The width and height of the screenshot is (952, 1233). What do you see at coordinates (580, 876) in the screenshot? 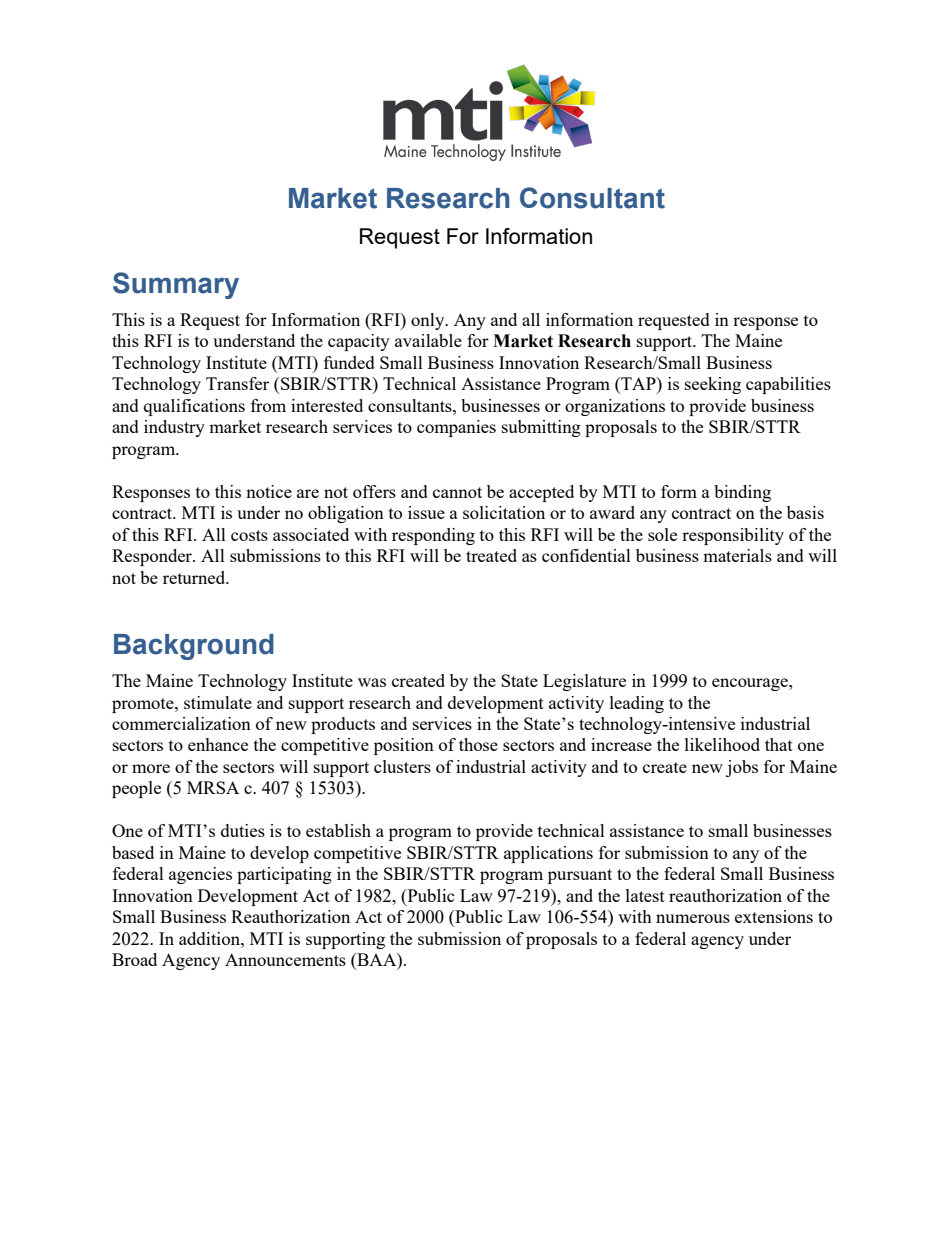
I see `pursuant` at bounding box center [580, 876].
